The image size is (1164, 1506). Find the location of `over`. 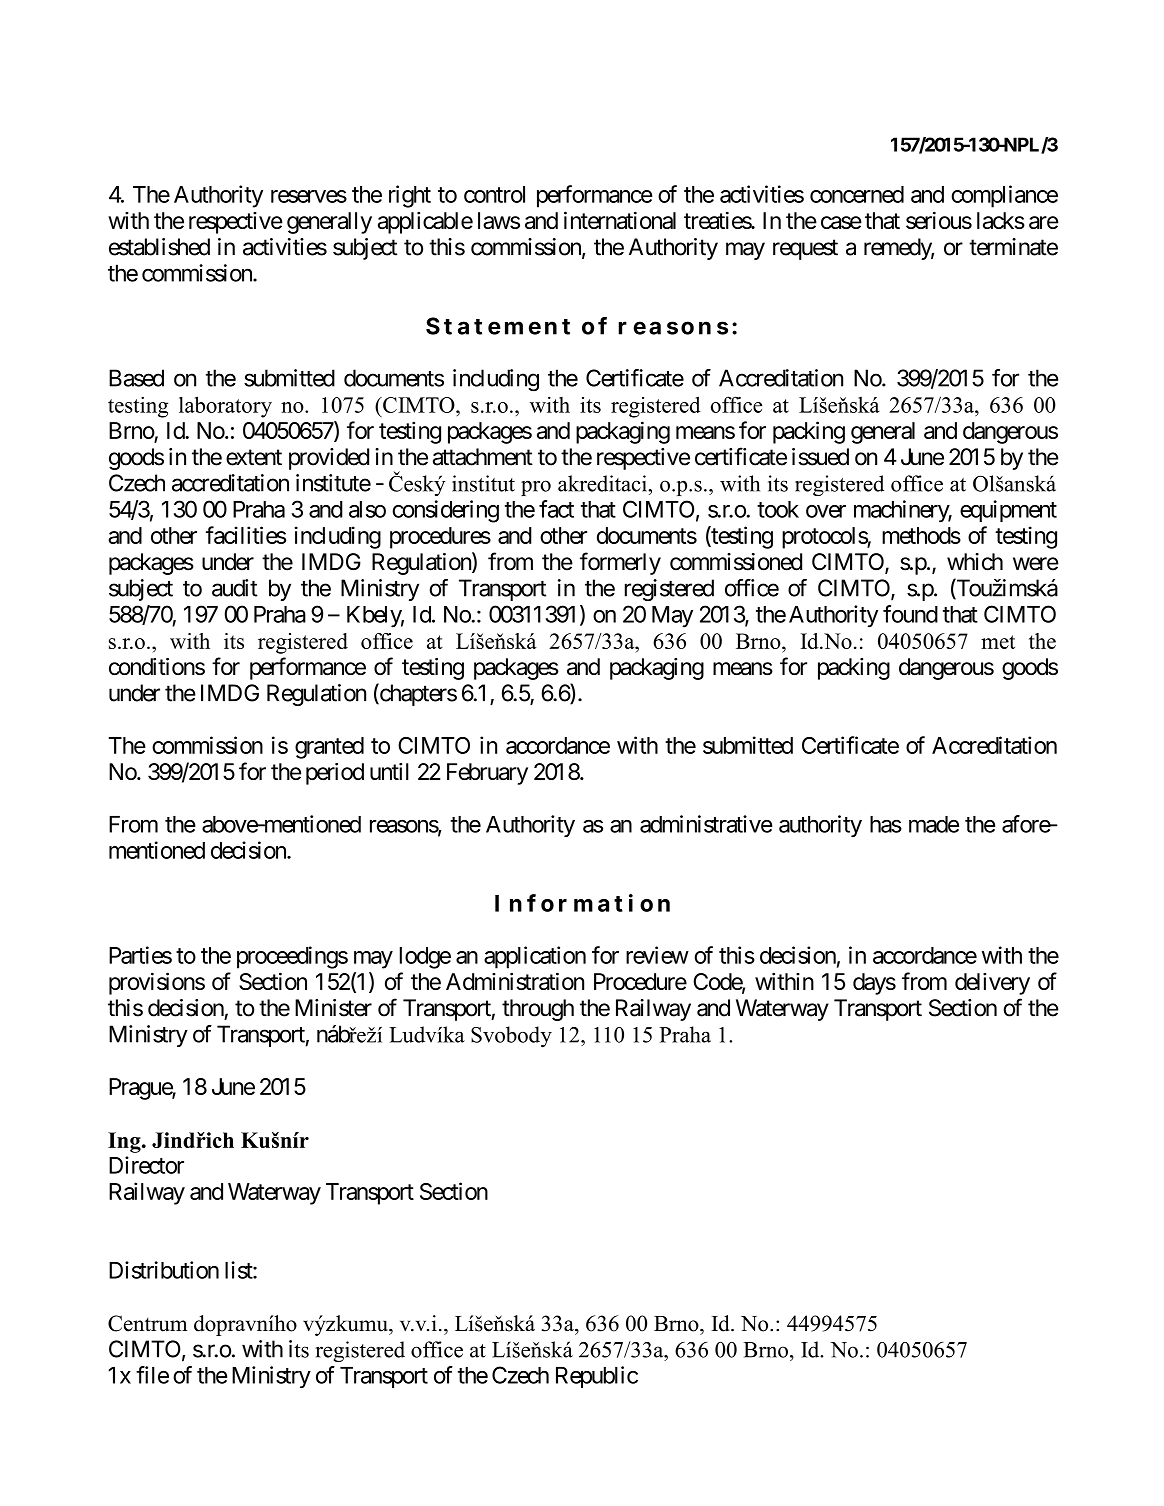

over is located at coordinates (826, 511).
